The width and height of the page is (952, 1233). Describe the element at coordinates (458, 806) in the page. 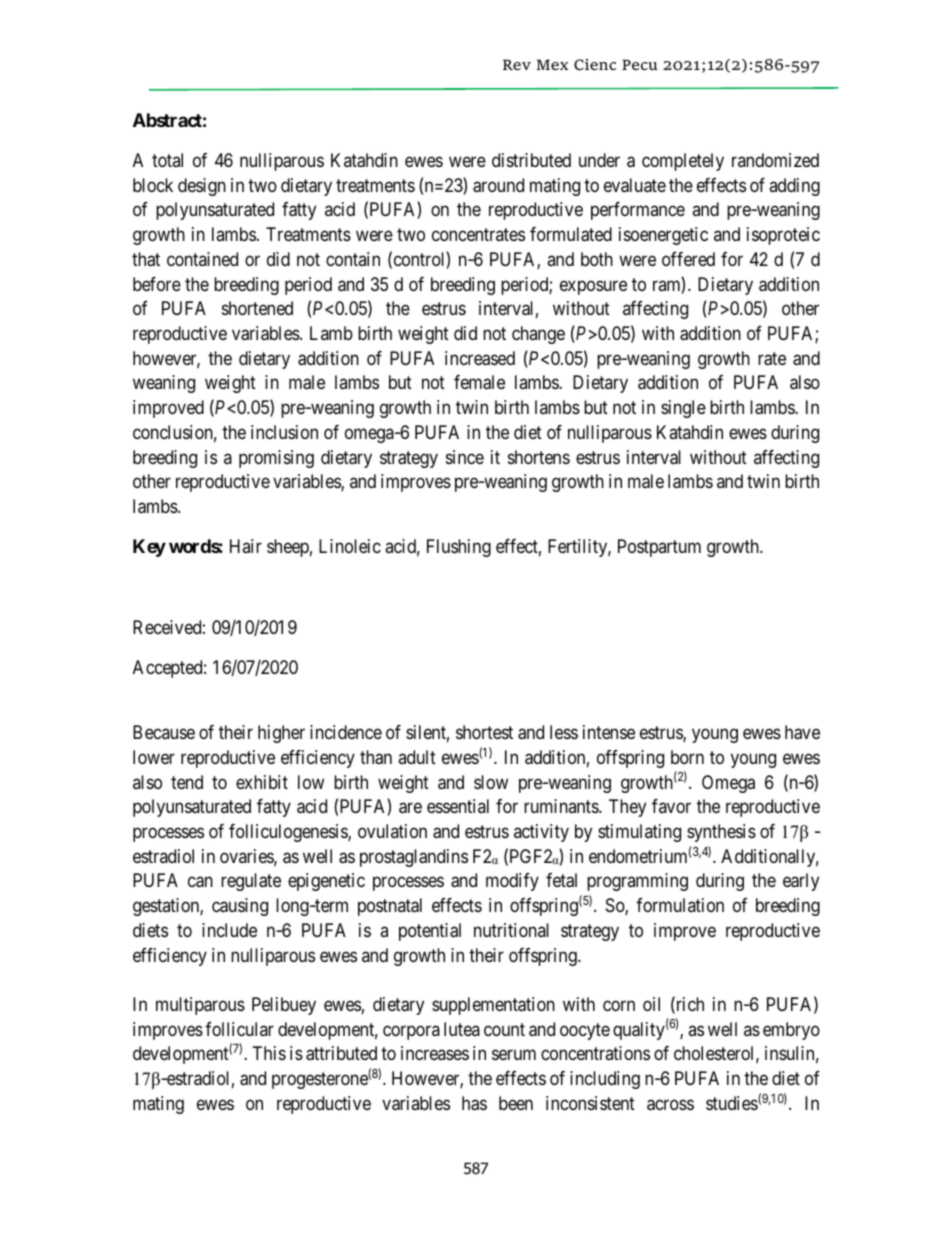

I see `essential` at that location.
